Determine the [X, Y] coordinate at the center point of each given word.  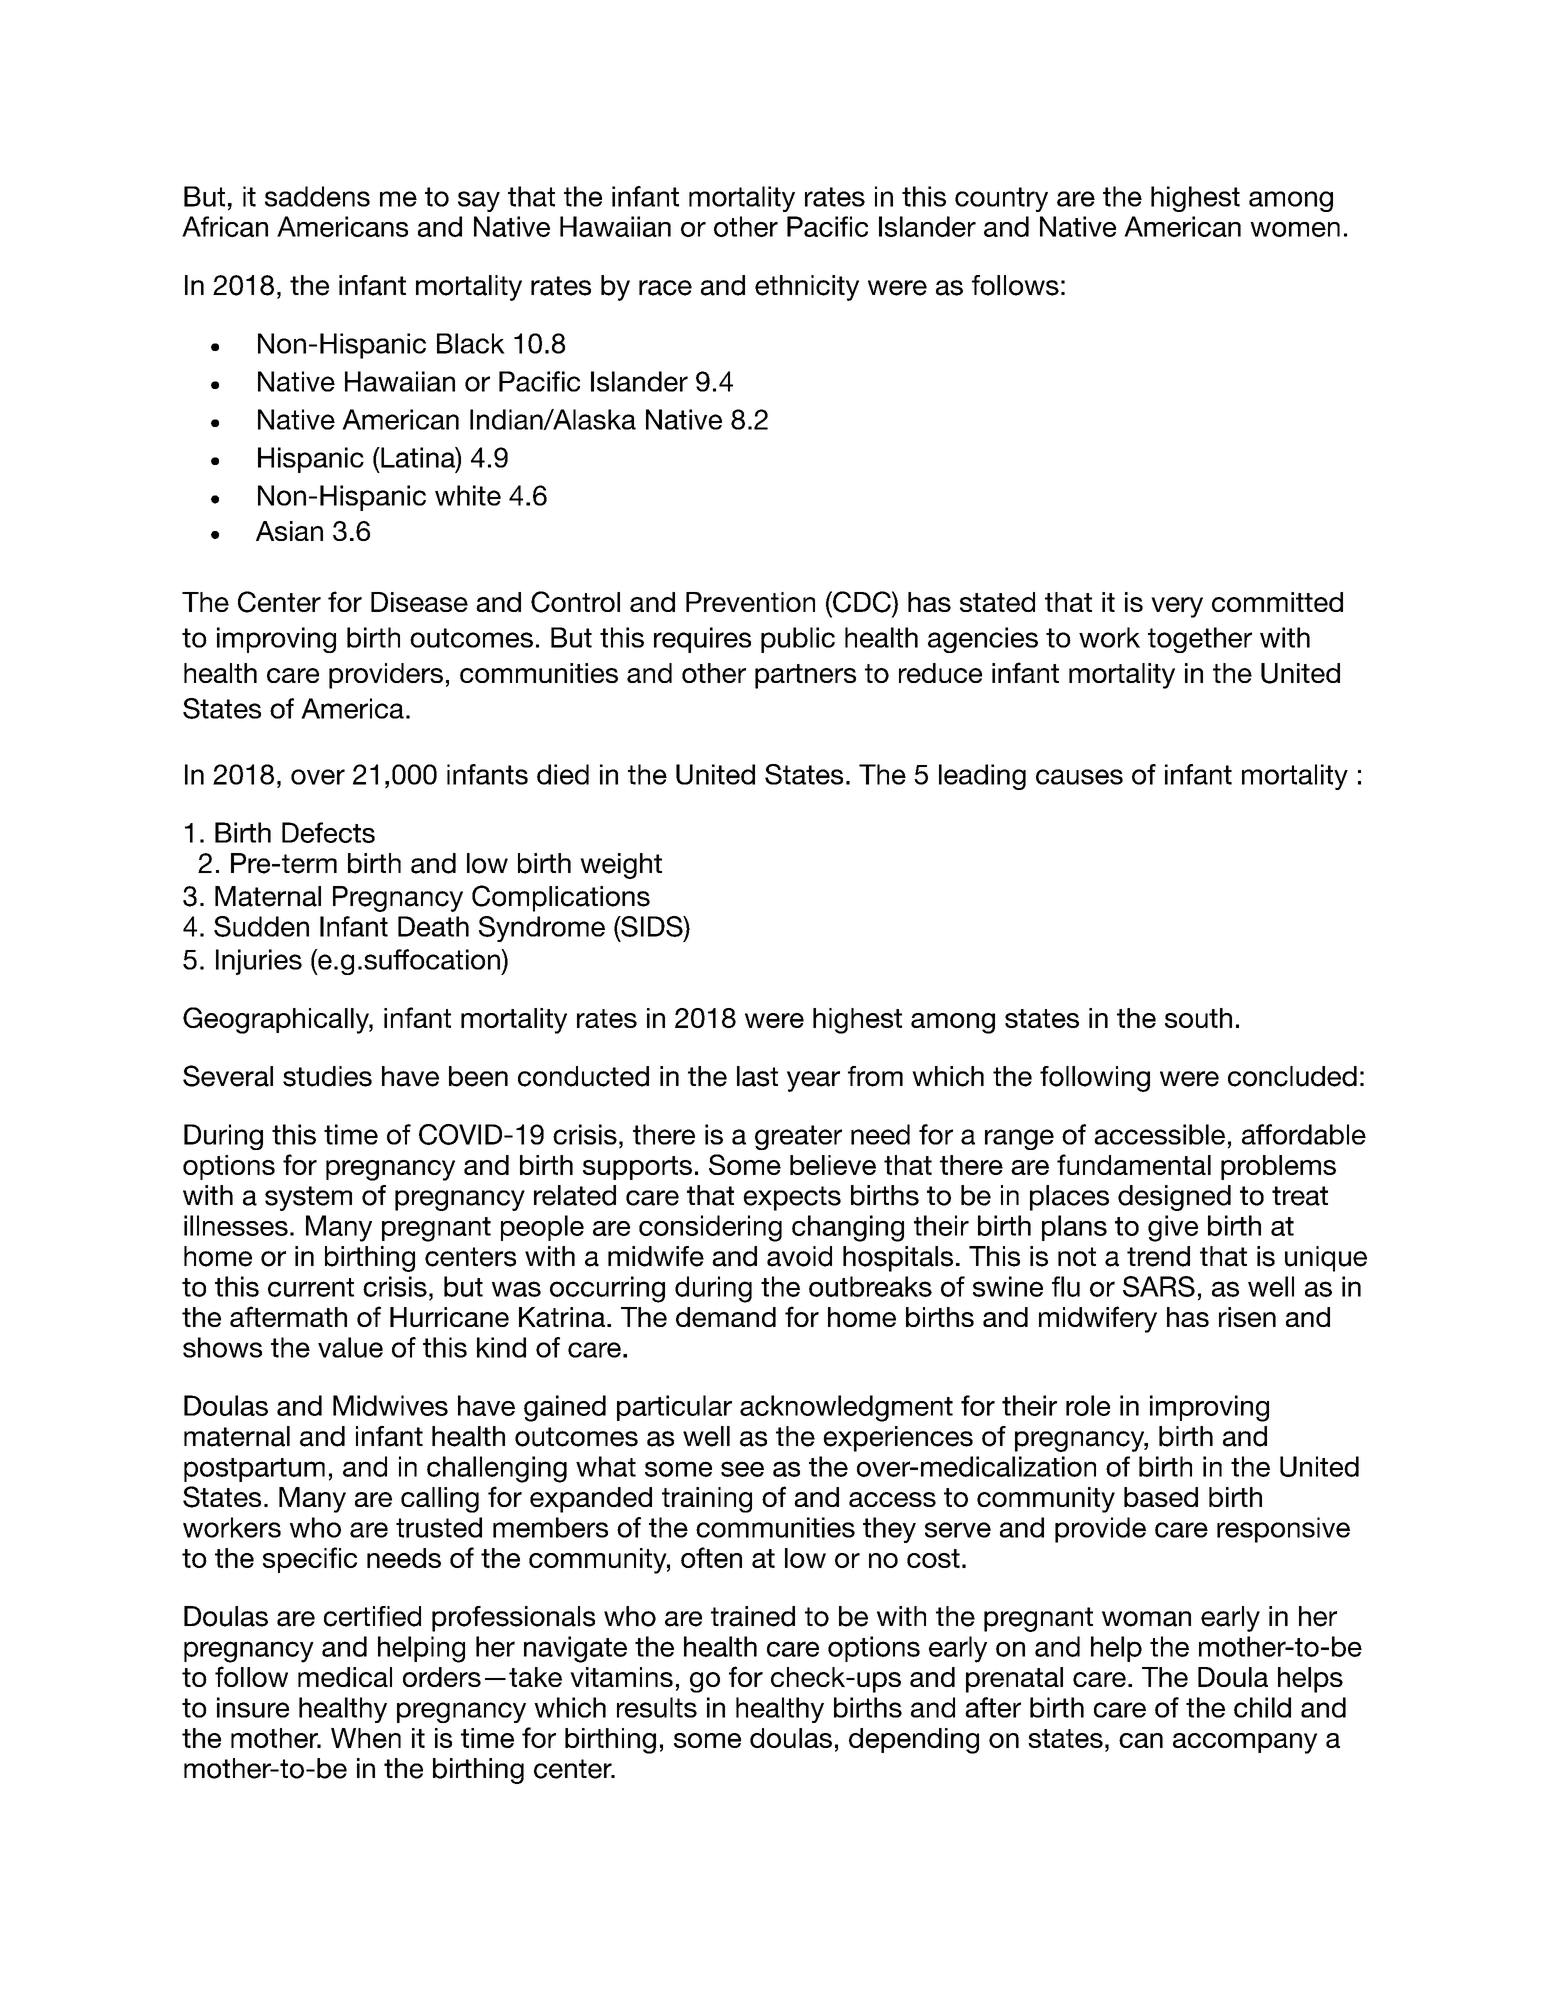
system [308, 1198]
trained [753, 1616]
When [366, 1738]
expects [792, 1198]
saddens [317, 196]
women [1295, 229]
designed [1174, 1198]
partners [805, 676]
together [1200, 640]
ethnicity [807, 288]
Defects [328, 832]
